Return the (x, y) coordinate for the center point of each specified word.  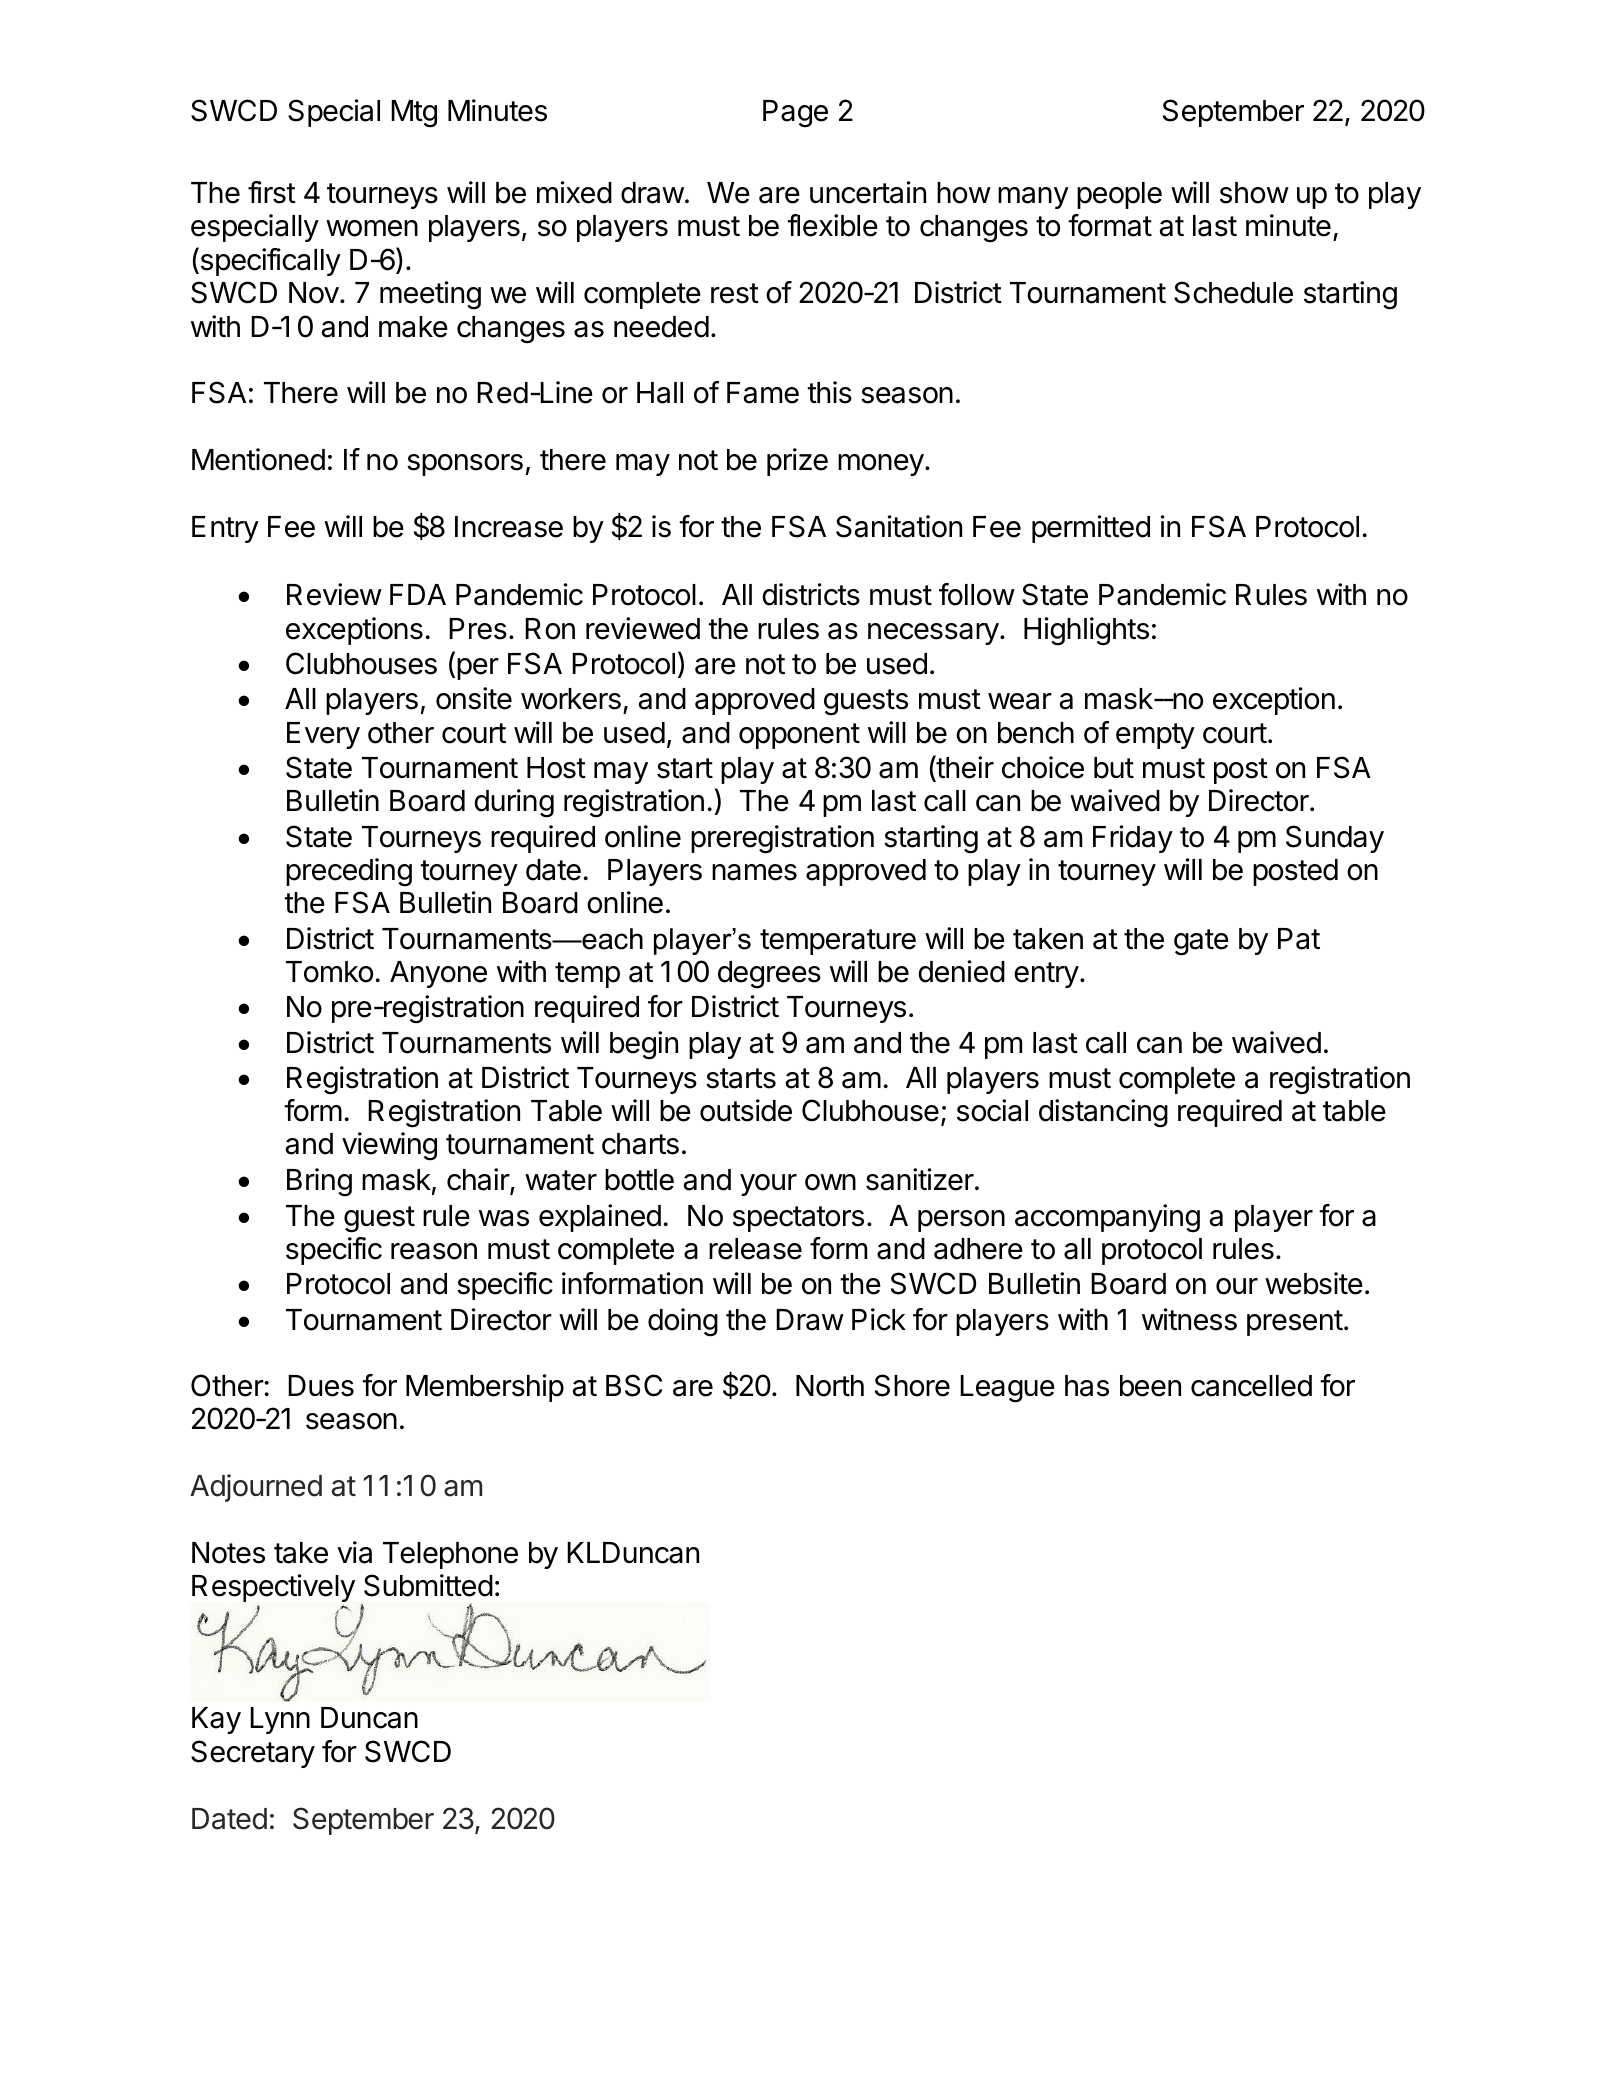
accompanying (1107, 1218)
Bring (319, 1182)
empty (1155, 736)
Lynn (280, 1720)
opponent (799, 736)
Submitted (428, 1585)
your (768, 1185)
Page (795, 114)
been (1150, 1386)
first (272, 192)
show (1254, 193)
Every (323, 735)
